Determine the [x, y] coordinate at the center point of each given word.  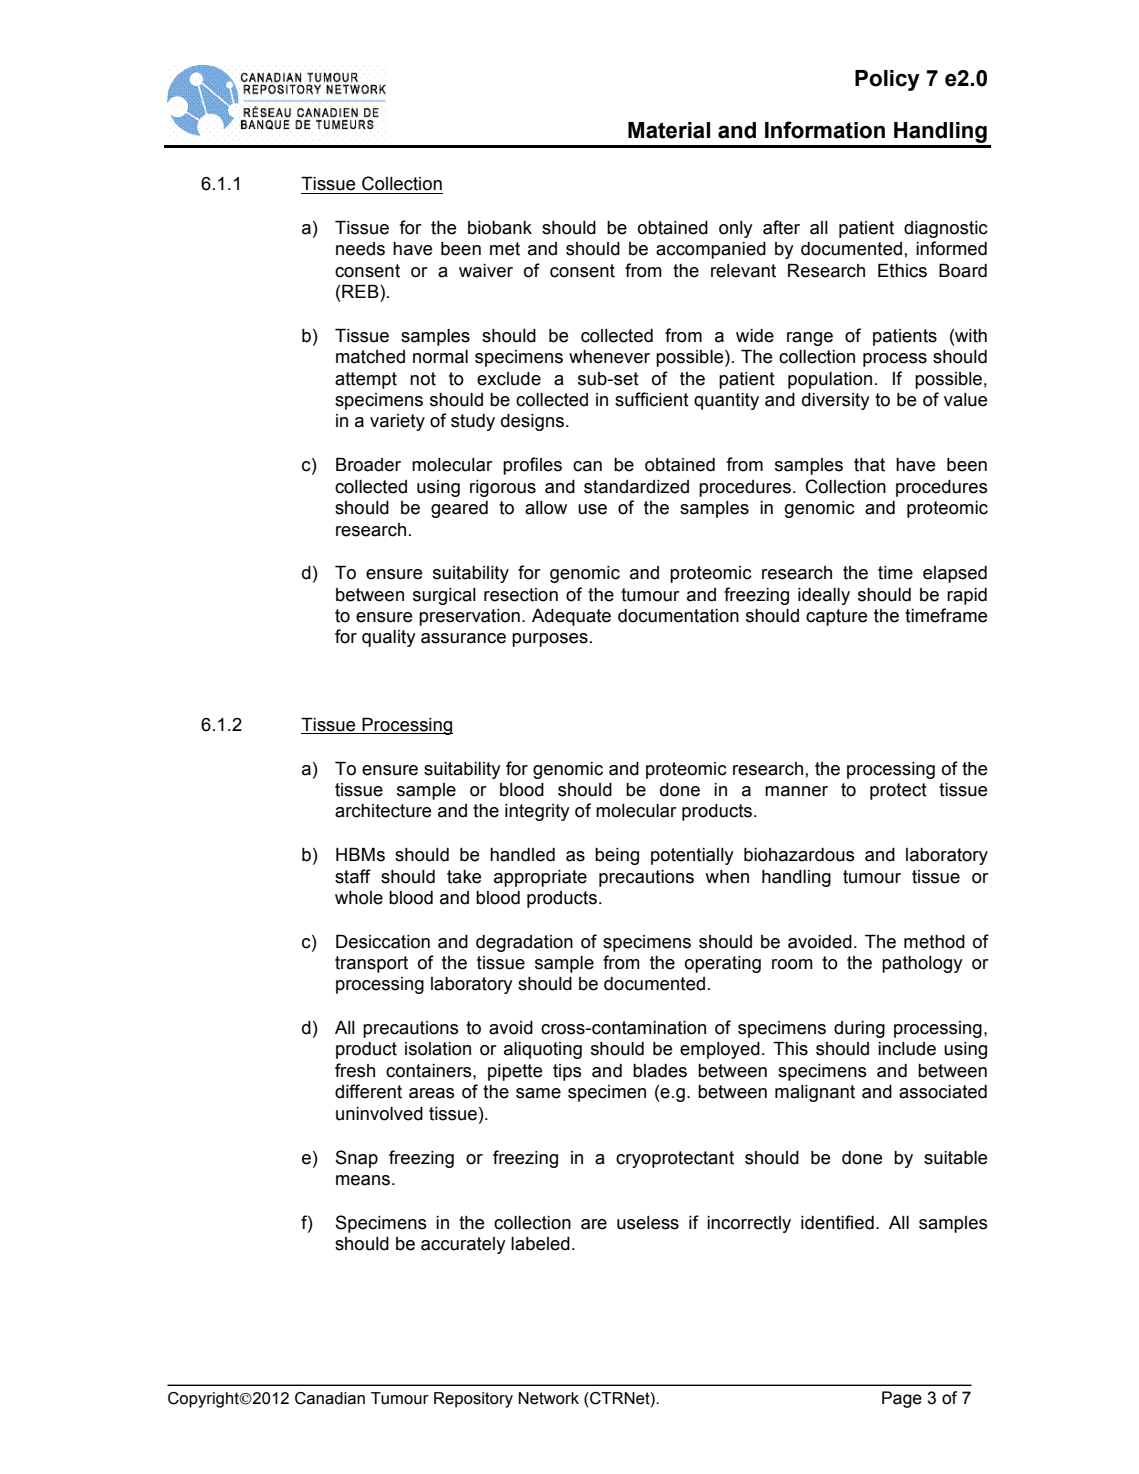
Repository [473, 1400]
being [617, 856]
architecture [383, 811]
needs [360, 249]
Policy [887, 80]
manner [796, 791]
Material [669, 130]
